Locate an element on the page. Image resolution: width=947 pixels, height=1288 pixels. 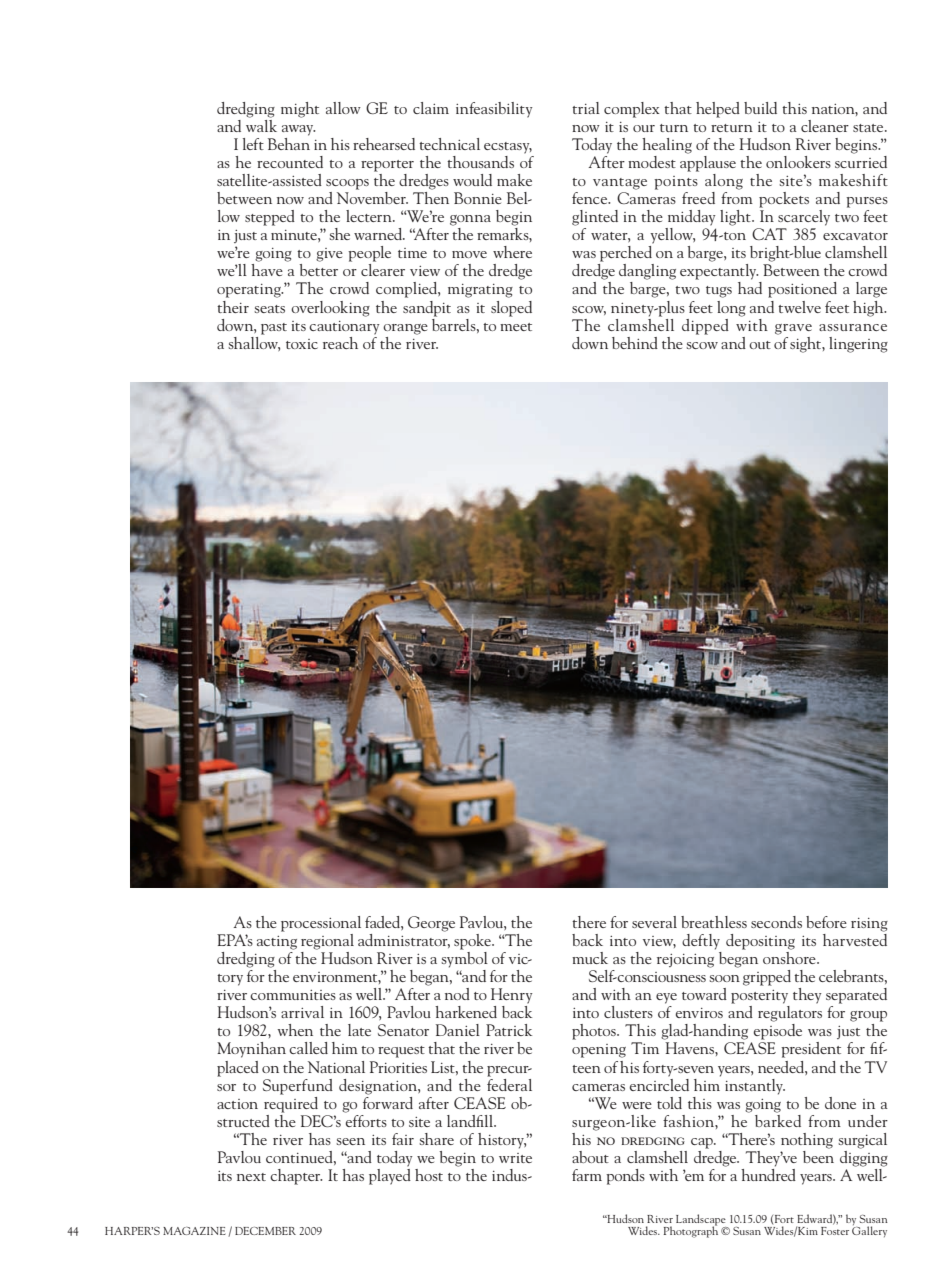
George is located at coordinates (431, 924).
